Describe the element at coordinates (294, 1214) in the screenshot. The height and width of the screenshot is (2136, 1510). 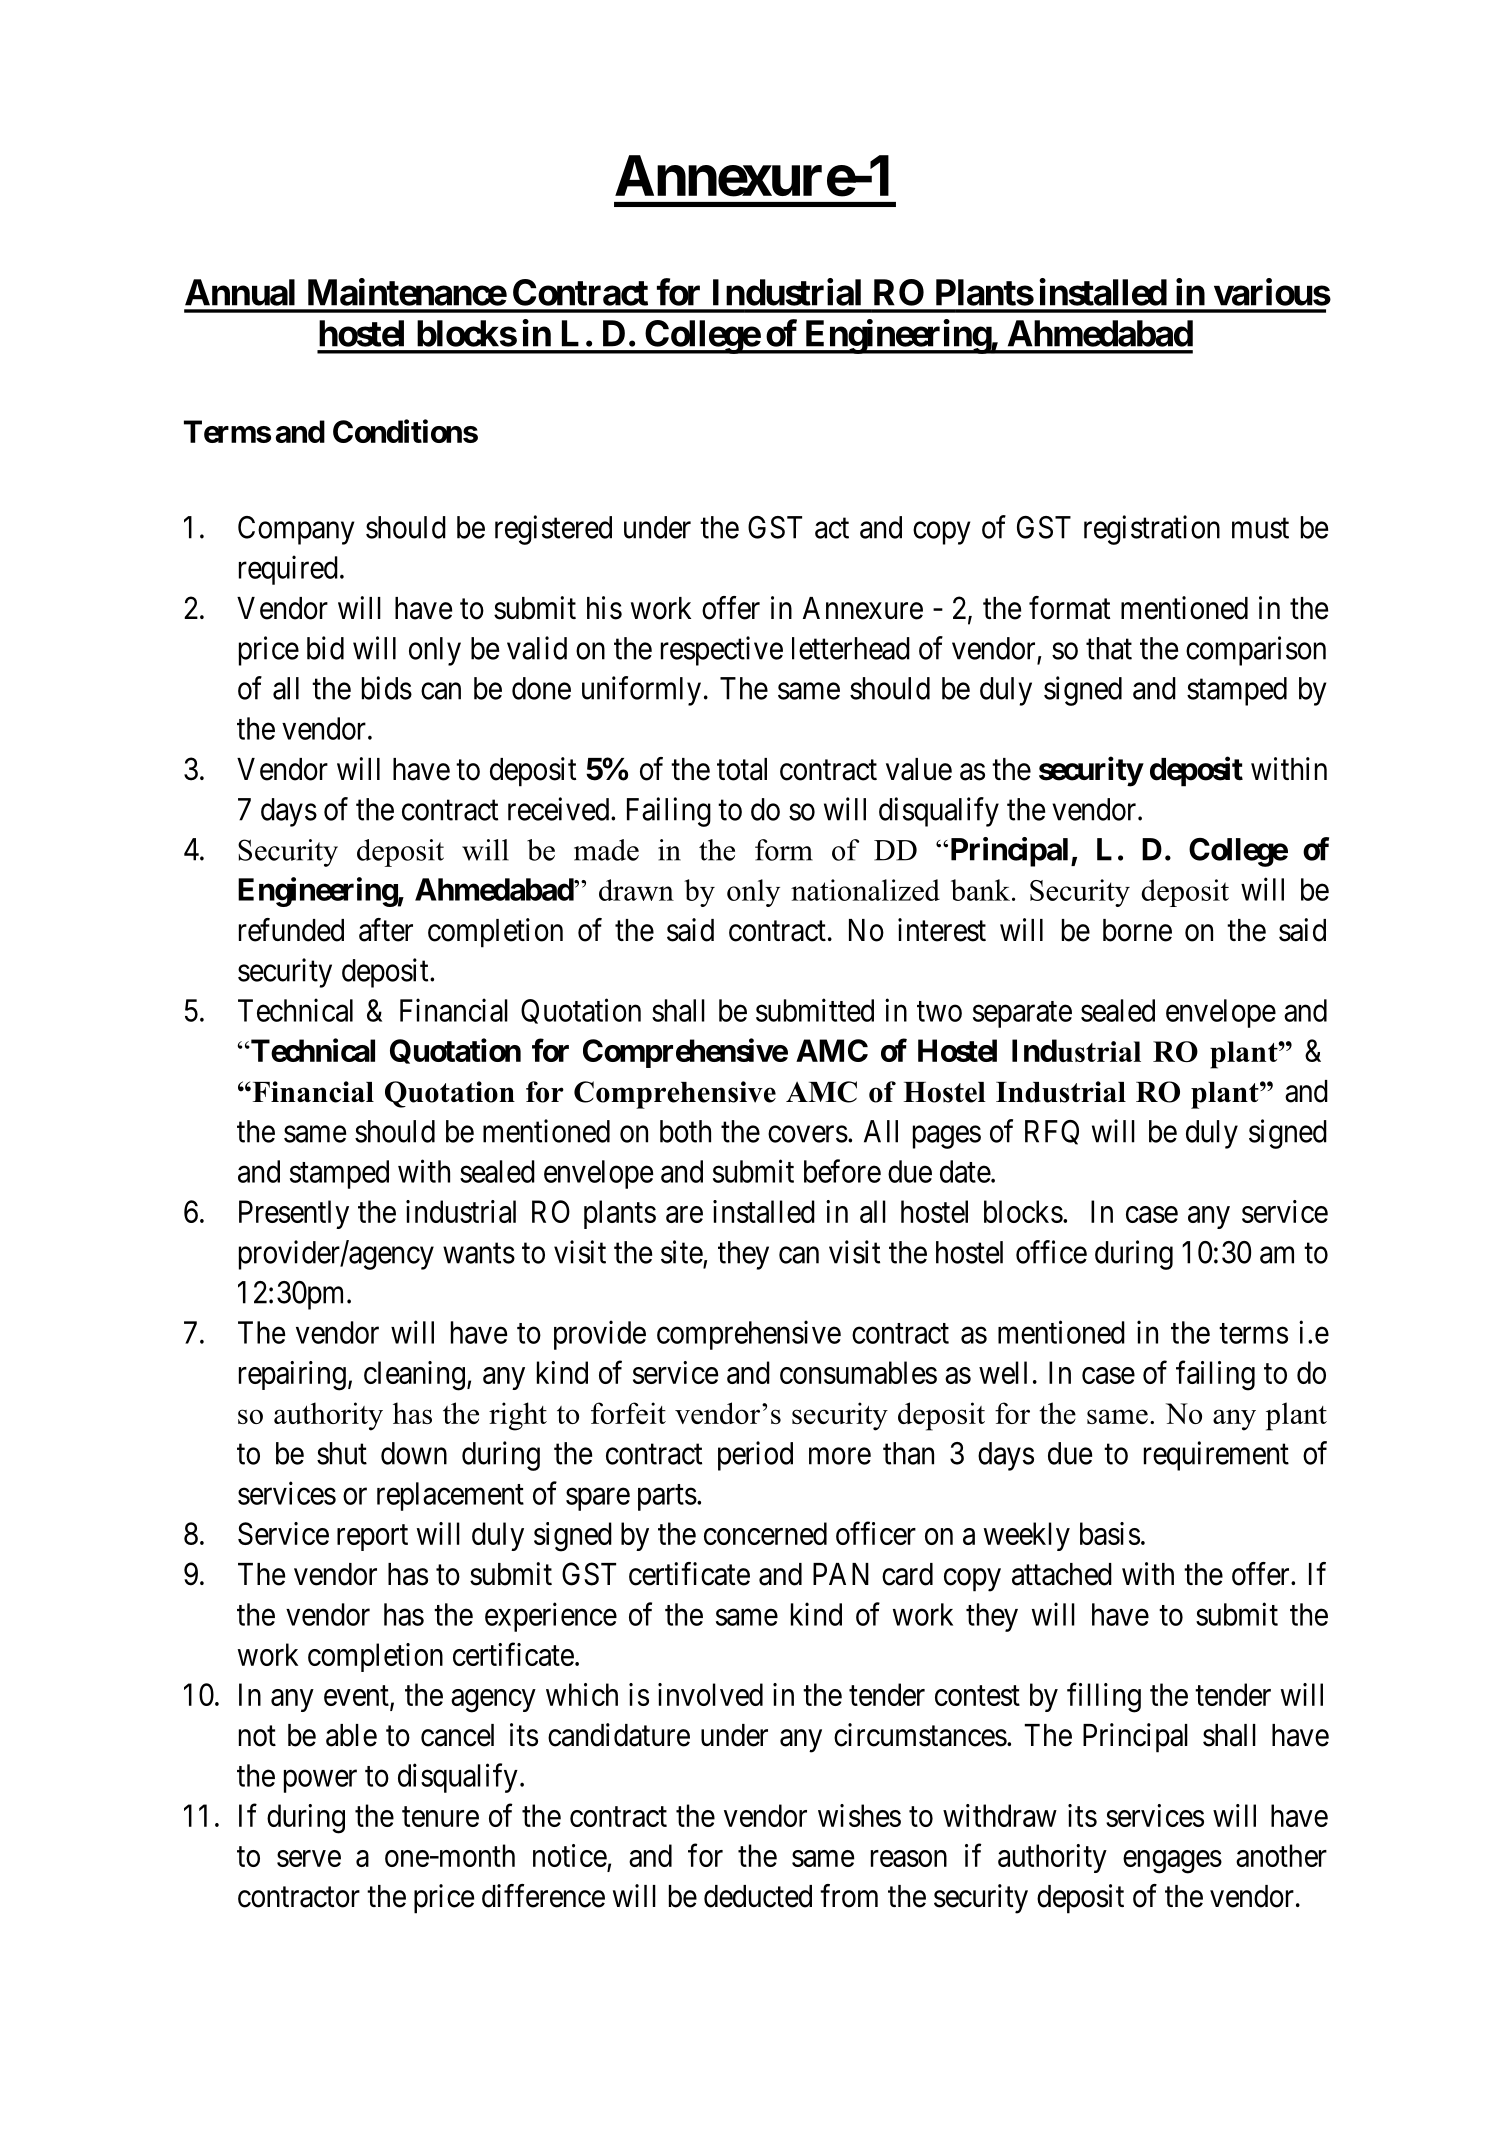
I see `Presently` at that location.
